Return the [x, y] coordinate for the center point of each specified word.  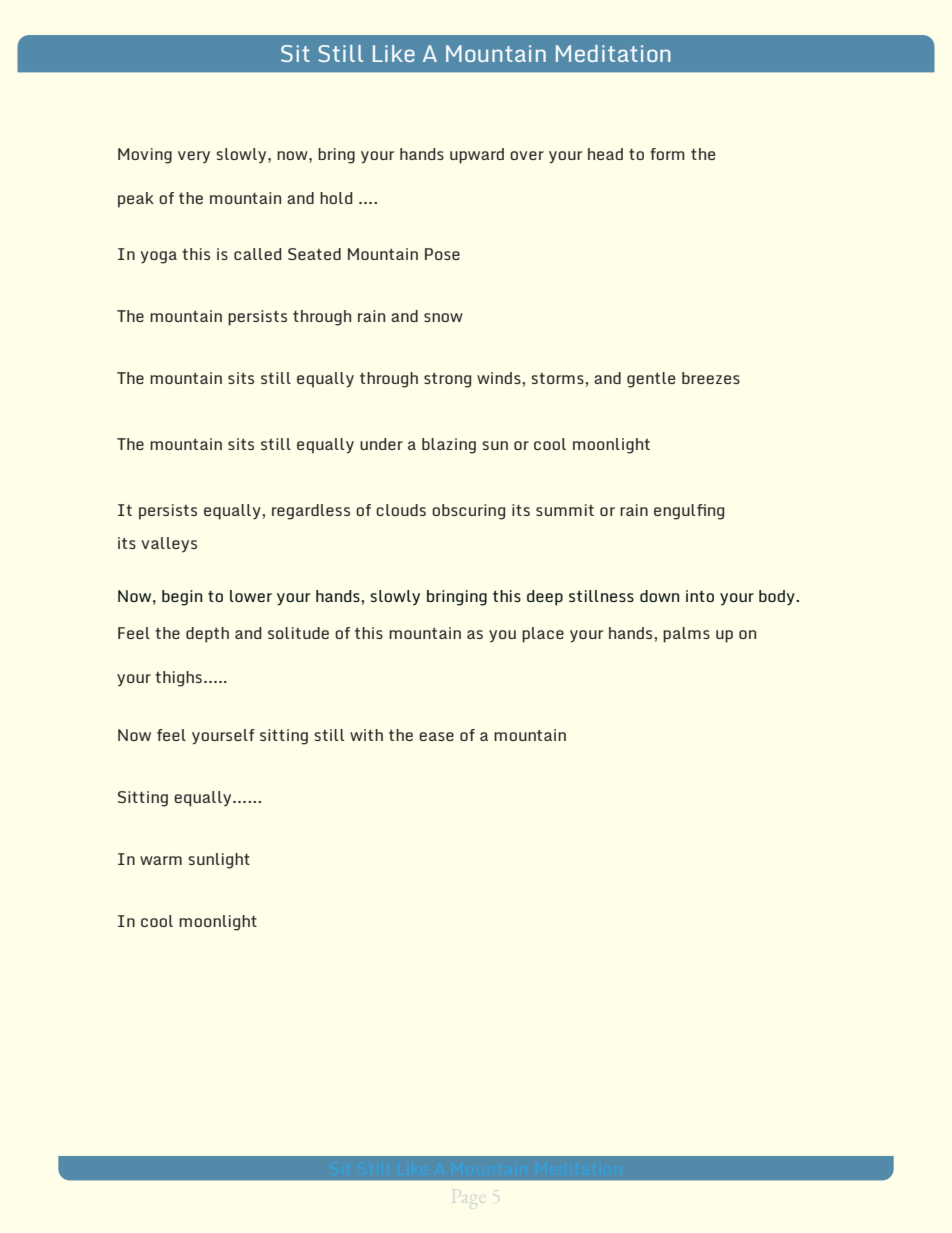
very [194, 157]
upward [477, 156]
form [667, 154]
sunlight [219, 861]
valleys [169, 545]
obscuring [468, 512]
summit [565, 510]
